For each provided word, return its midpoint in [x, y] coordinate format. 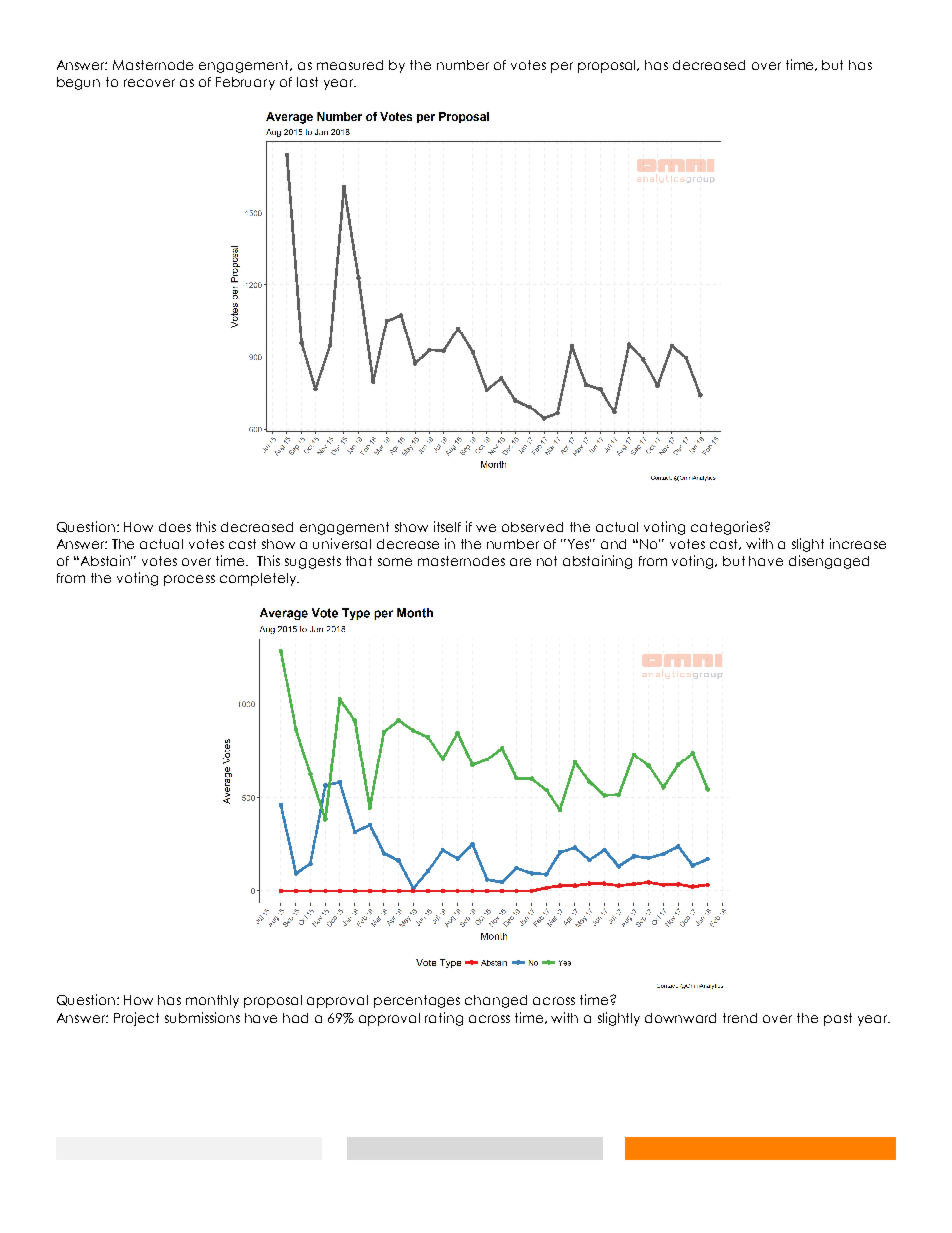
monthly [212, 1001]
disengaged [829, 562]
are [520, 562]
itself [447, 526]
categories [728, 528]
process [189, 580]
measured [350, 65]
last [307, 82]
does [175, 527]
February [245, 83]
